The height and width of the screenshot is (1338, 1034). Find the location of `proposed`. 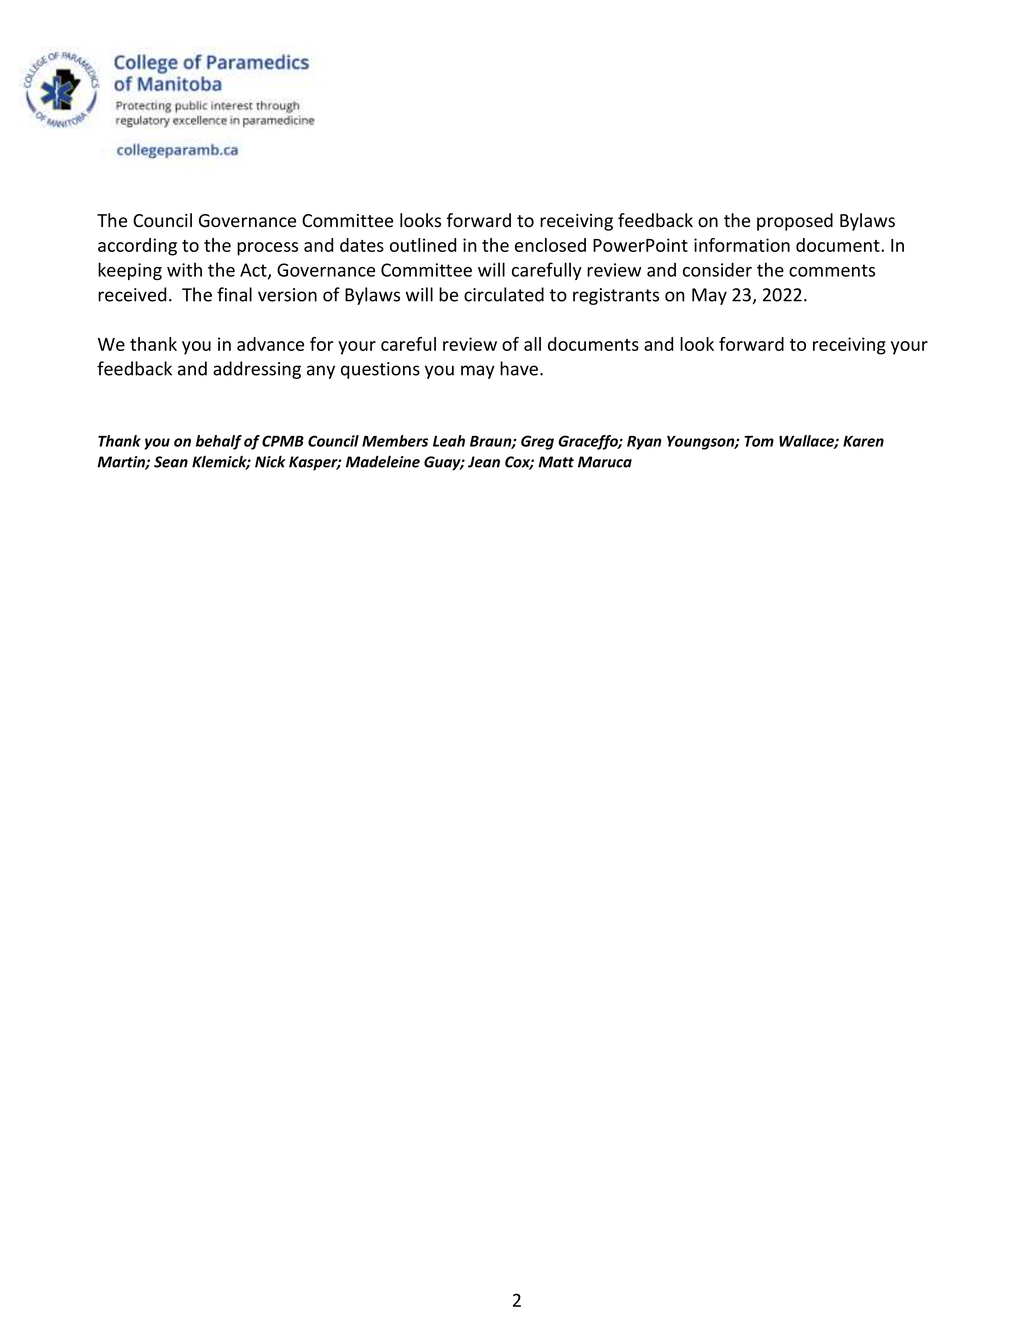

proposed is located at coordinates (795, 222).
